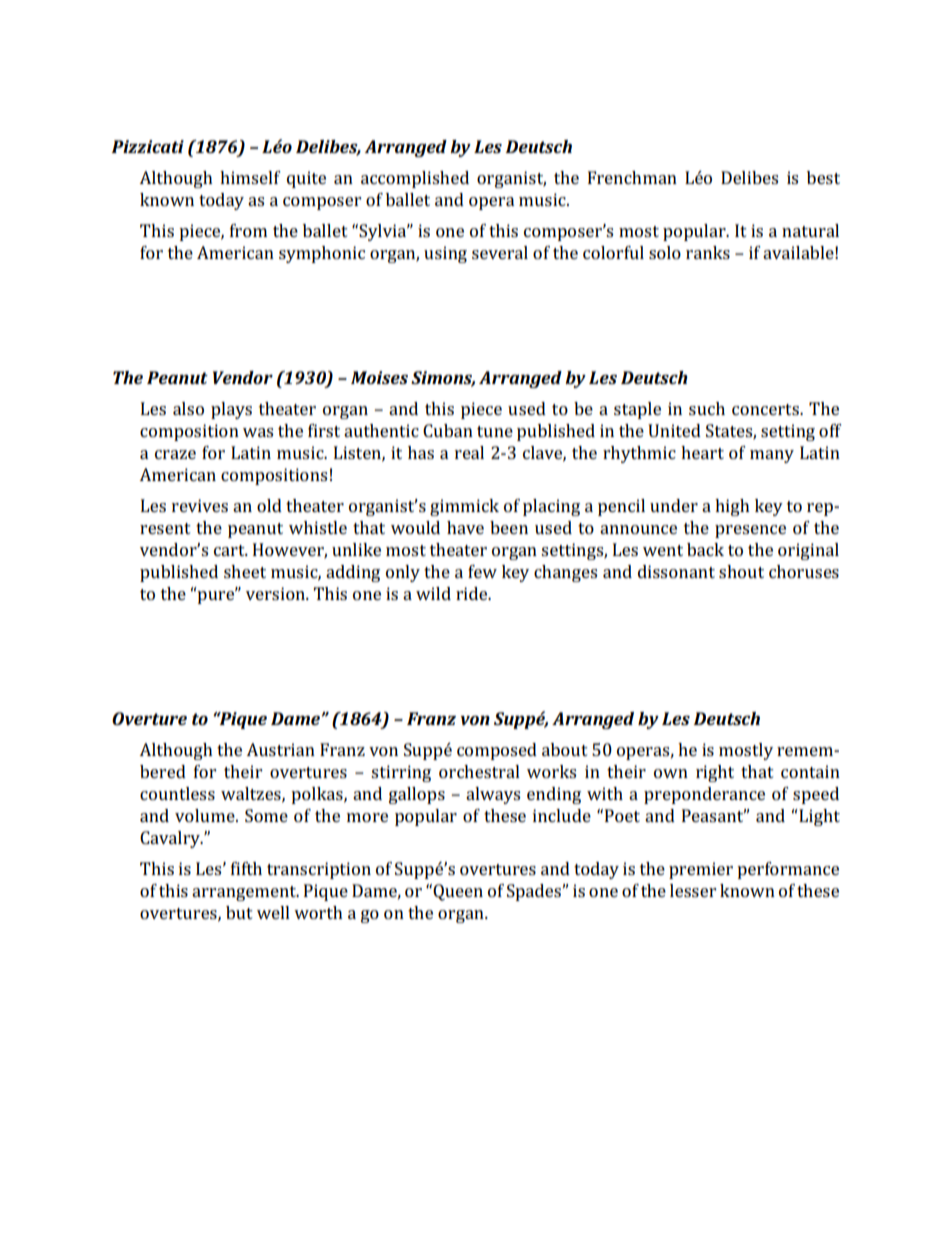 The image size is (952, 1233). What do you see at coordinates (245, 893) in the document?
I see `arrangement` at bounding box center [245, 893].
